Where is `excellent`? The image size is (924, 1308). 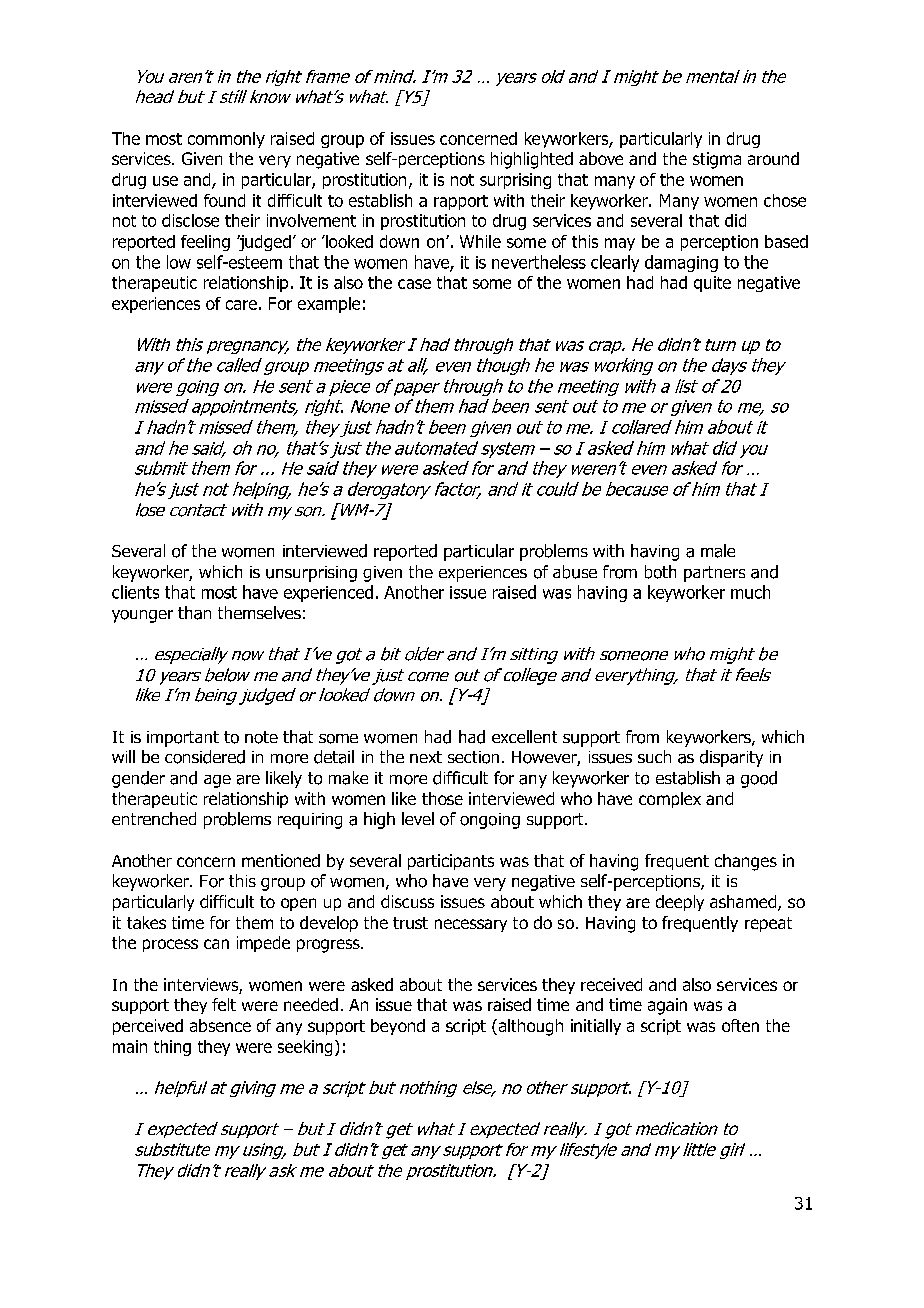
excellent is located at coordinates (524, 736).
